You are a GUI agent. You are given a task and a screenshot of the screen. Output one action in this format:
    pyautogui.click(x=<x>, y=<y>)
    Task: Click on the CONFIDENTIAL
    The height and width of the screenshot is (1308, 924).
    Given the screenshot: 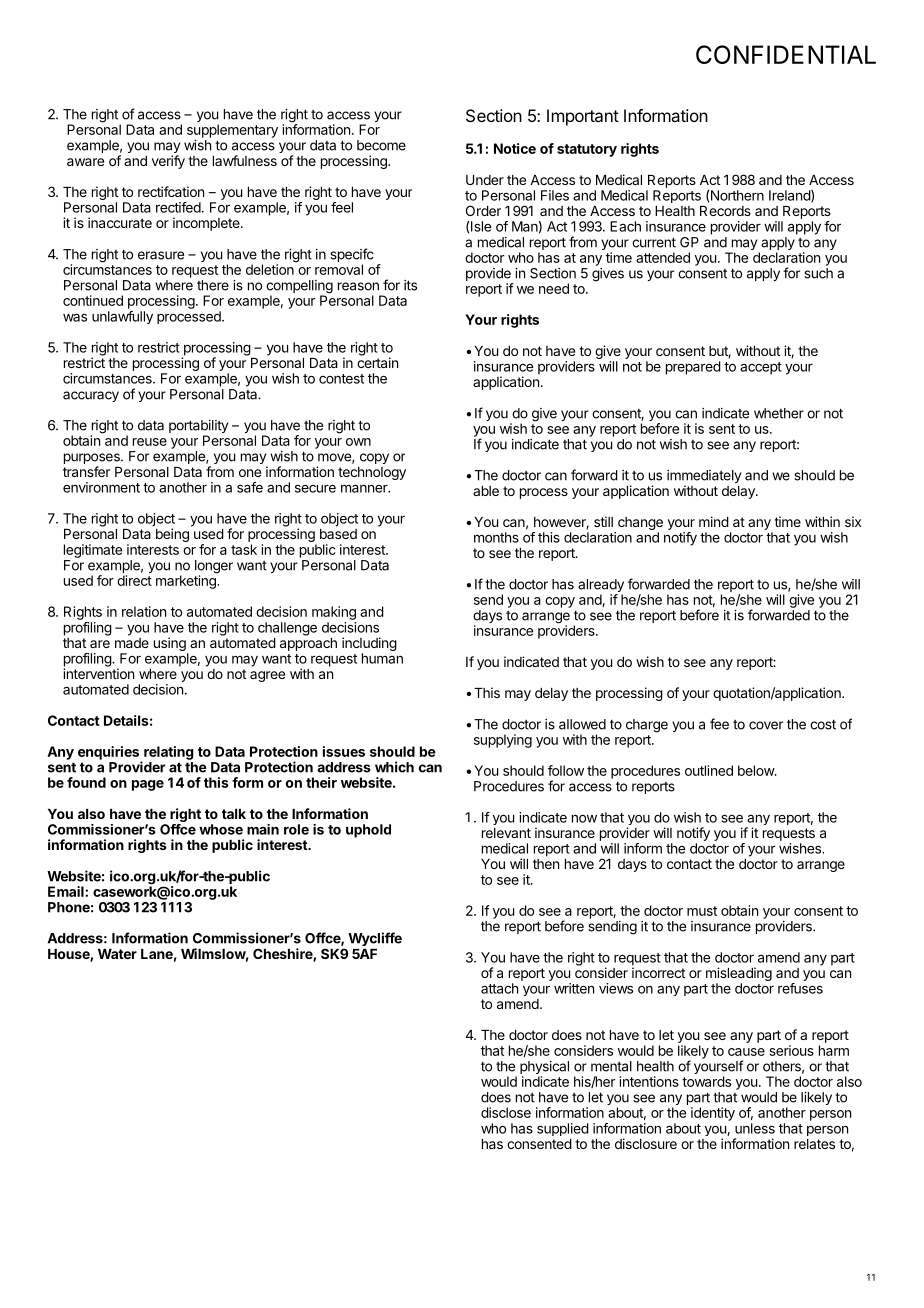 What is the action you would take?
    pyautogui.click(x=786, y=54)
